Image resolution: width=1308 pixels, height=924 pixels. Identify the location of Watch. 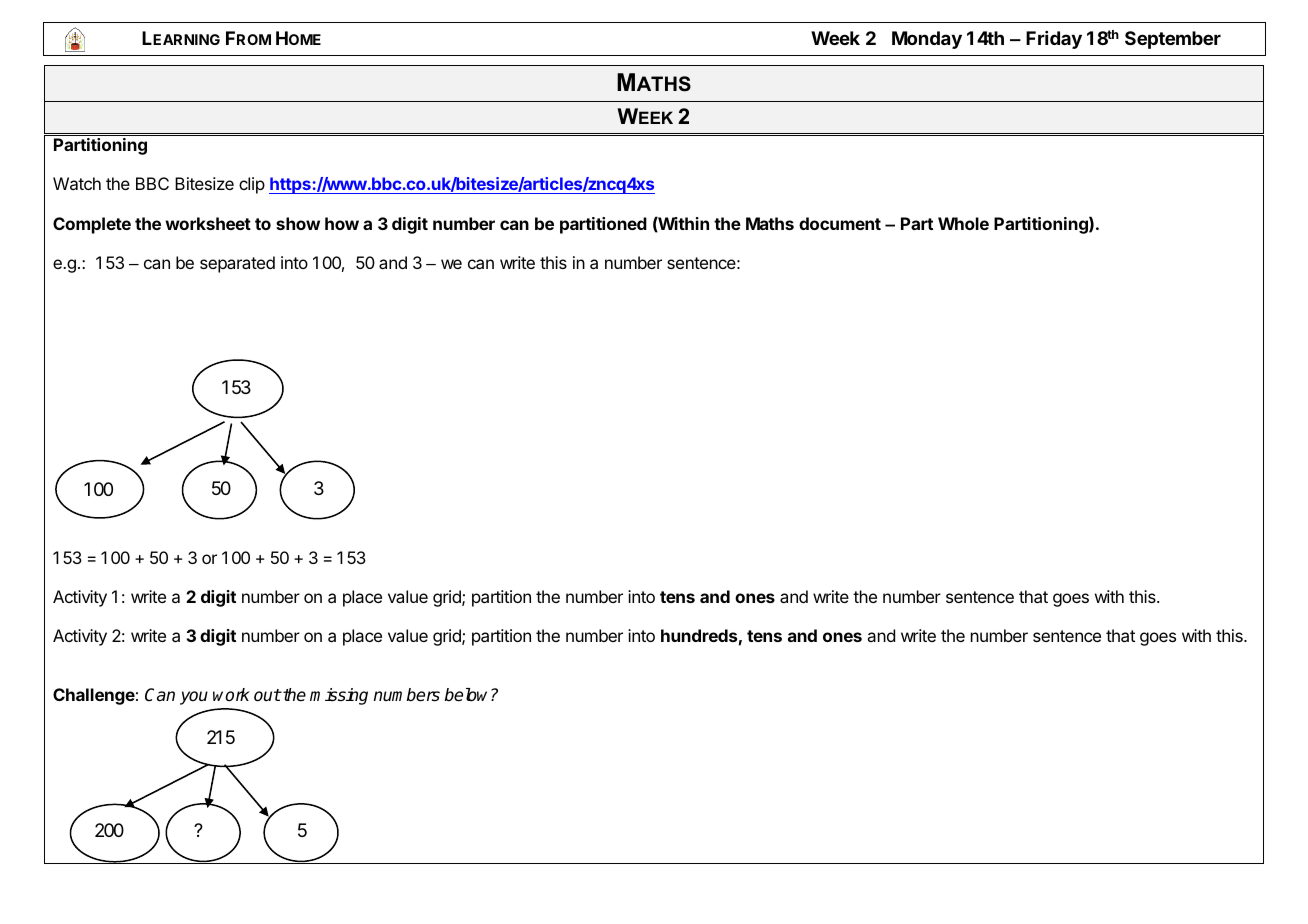
(77, 183).
